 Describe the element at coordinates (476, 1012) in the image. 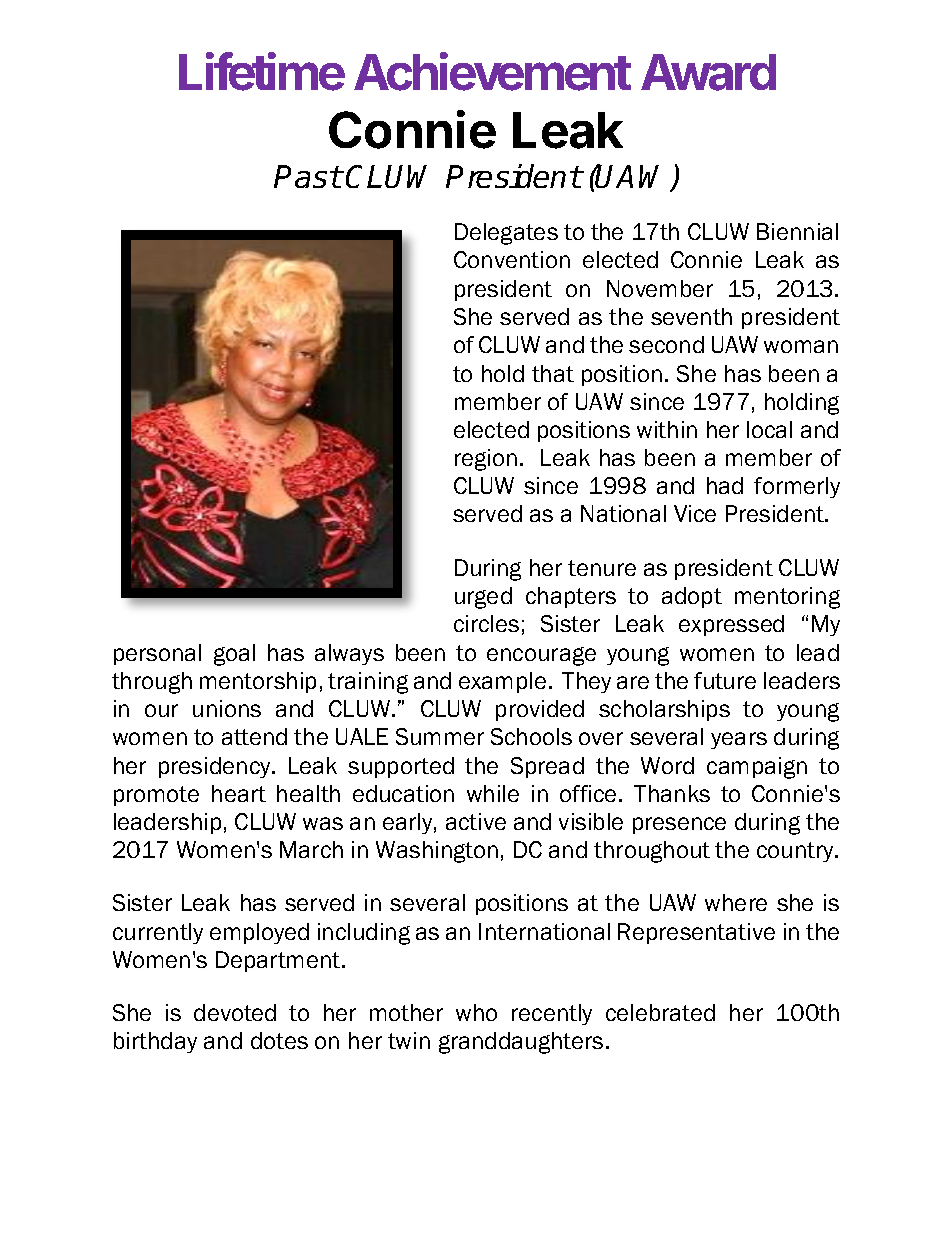

I see `who` at that location.
